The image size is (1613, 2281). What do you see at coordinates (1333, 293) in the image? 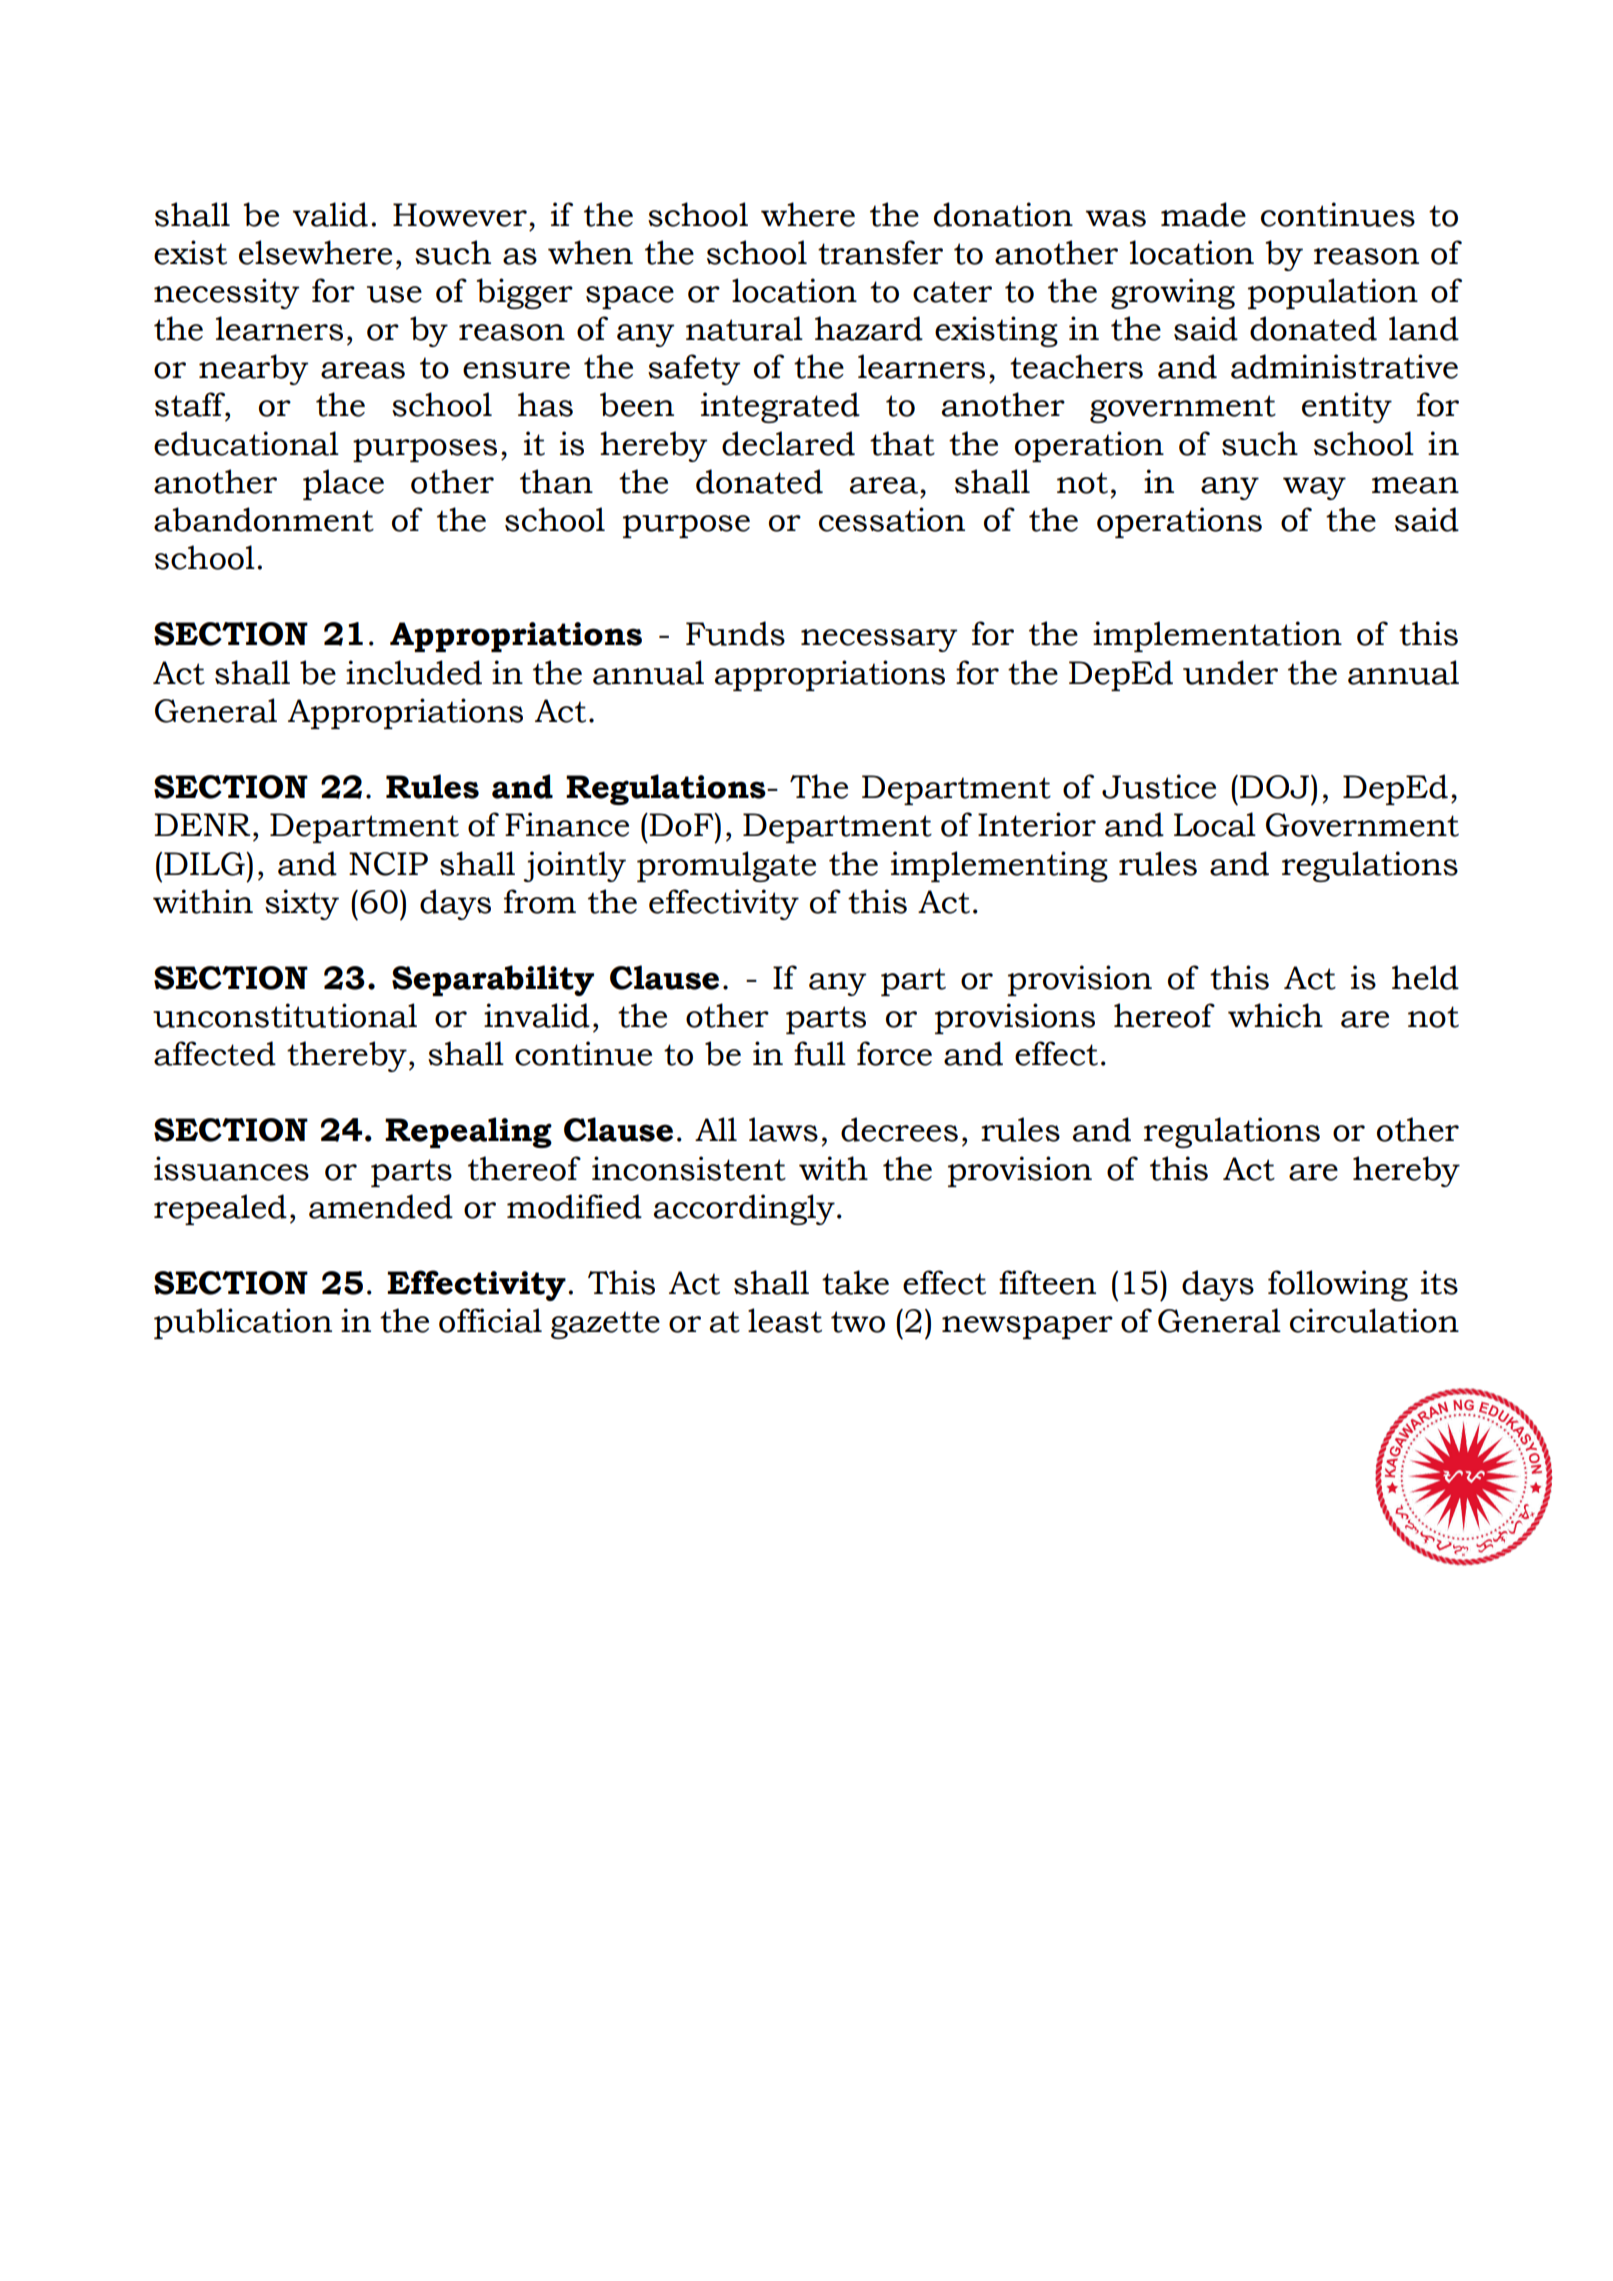
I see `population` at bounding box center [1333, 293].
